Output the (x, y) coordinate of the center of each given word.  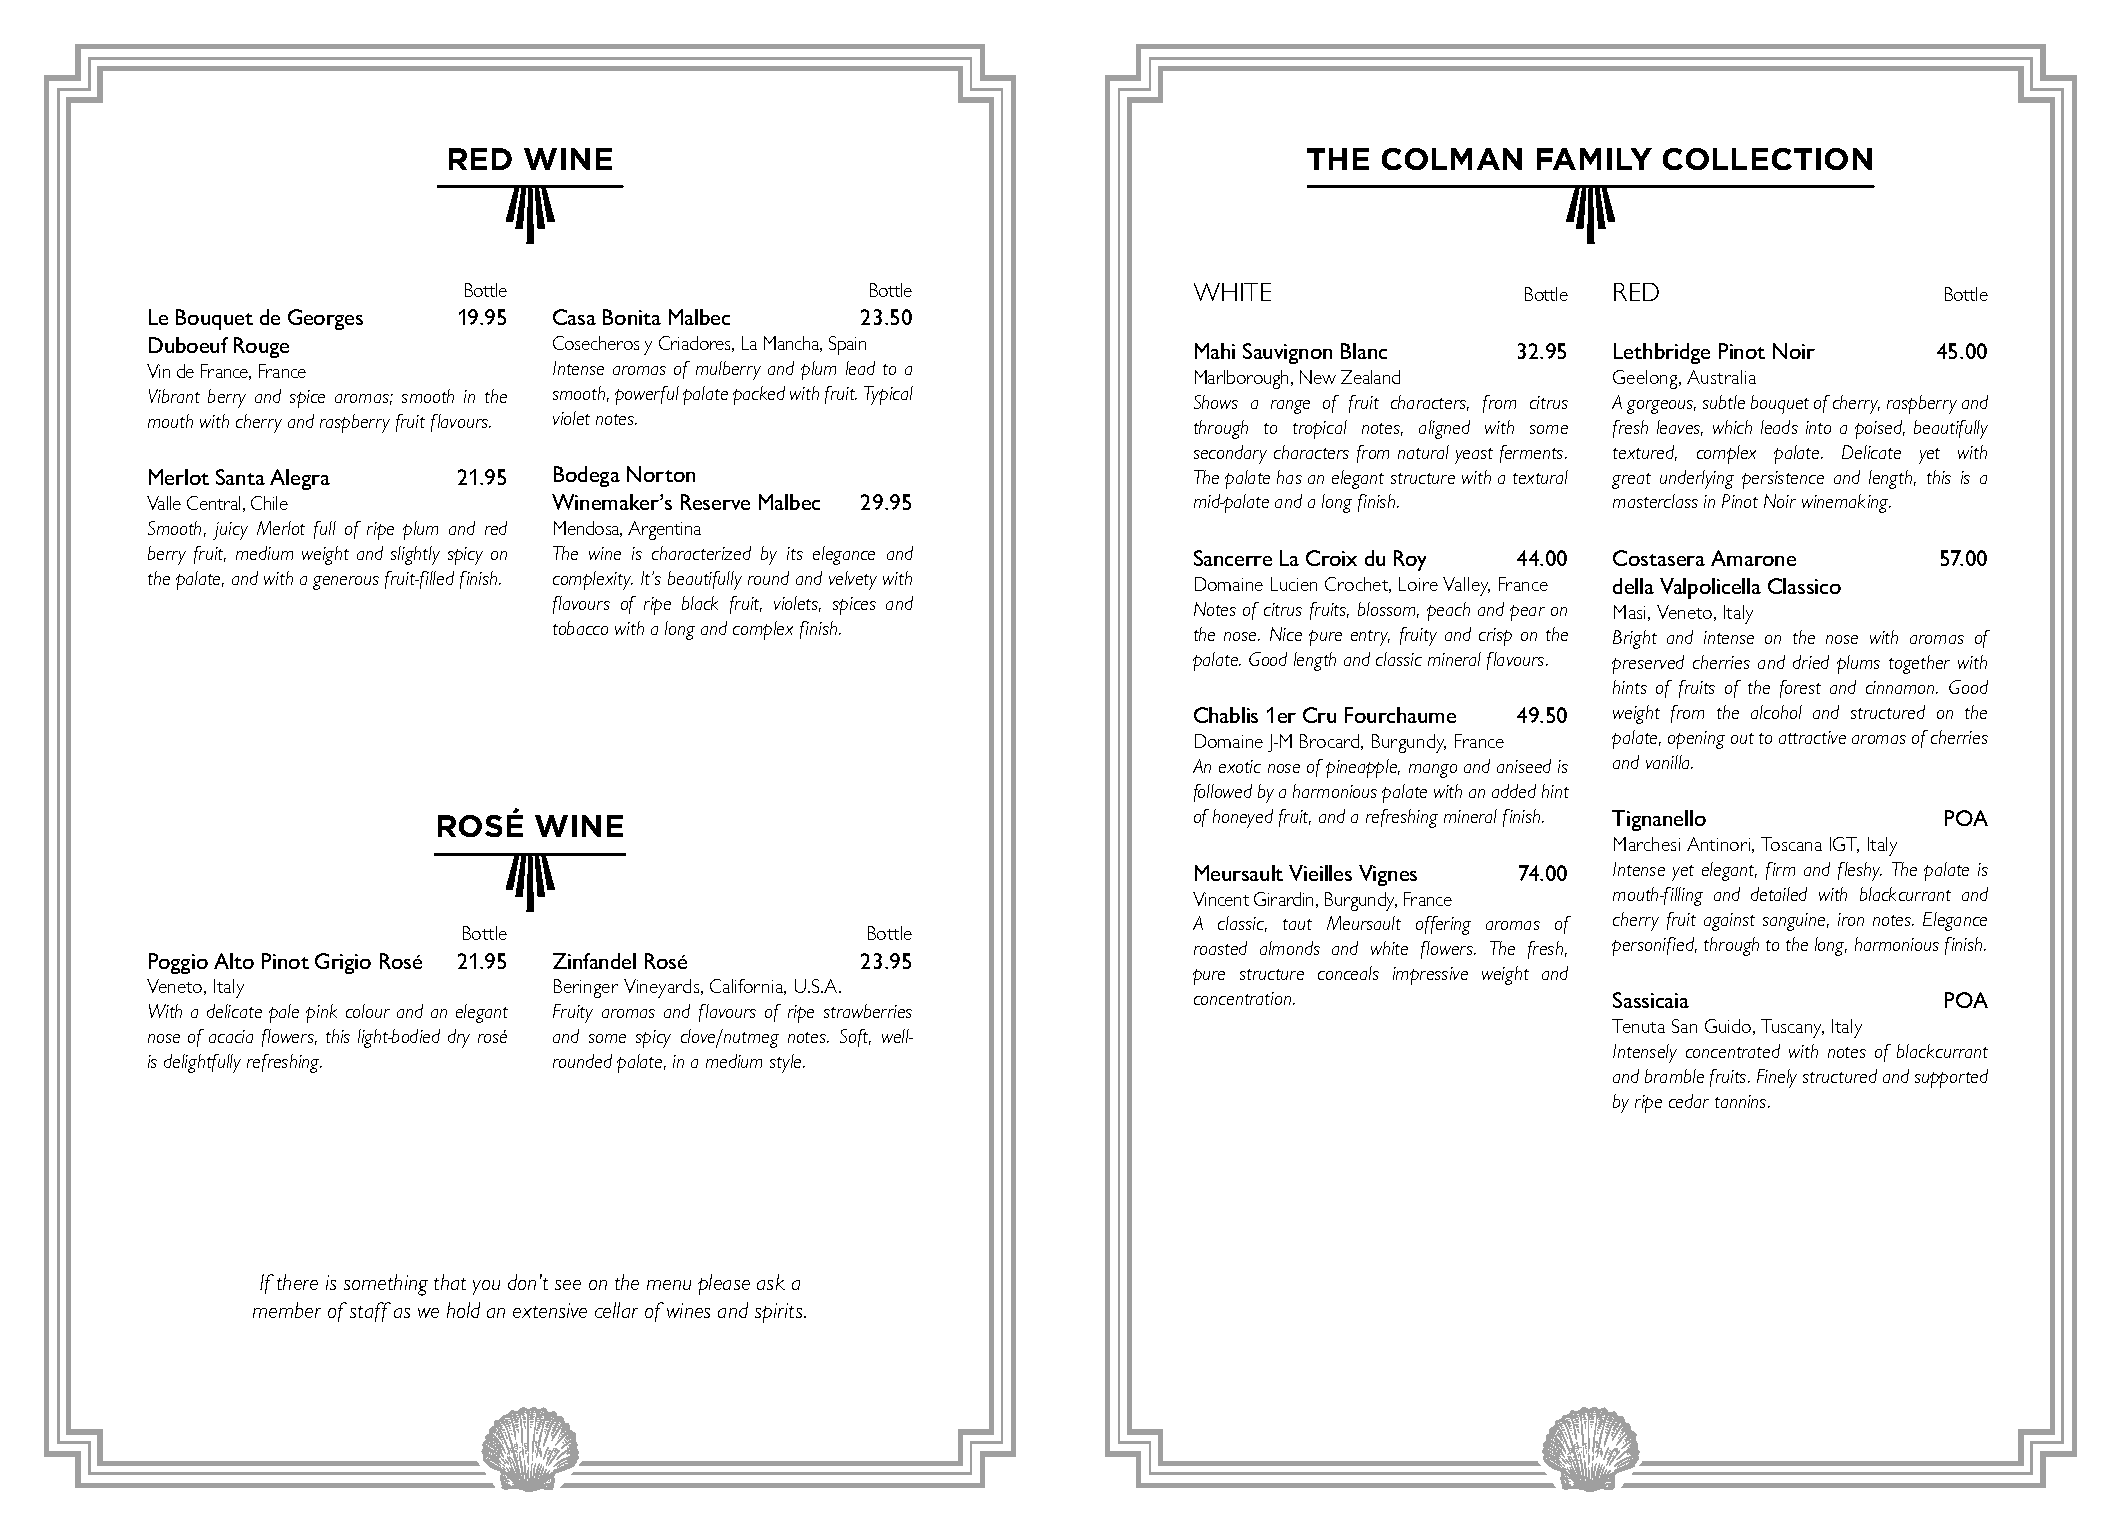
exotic (1240, 766)
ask (771, 1282)
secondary (1230, 454)
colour (368, 1011)
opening (1696, 740)
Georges (325, 319)
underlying (1697, 479)
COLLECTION (1767, 159)
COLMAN (1452, 159)
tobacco (580, 628)
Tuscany (1792, 1028)
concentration (1244, 998)
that (450, 1282)
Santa (240, 477)
